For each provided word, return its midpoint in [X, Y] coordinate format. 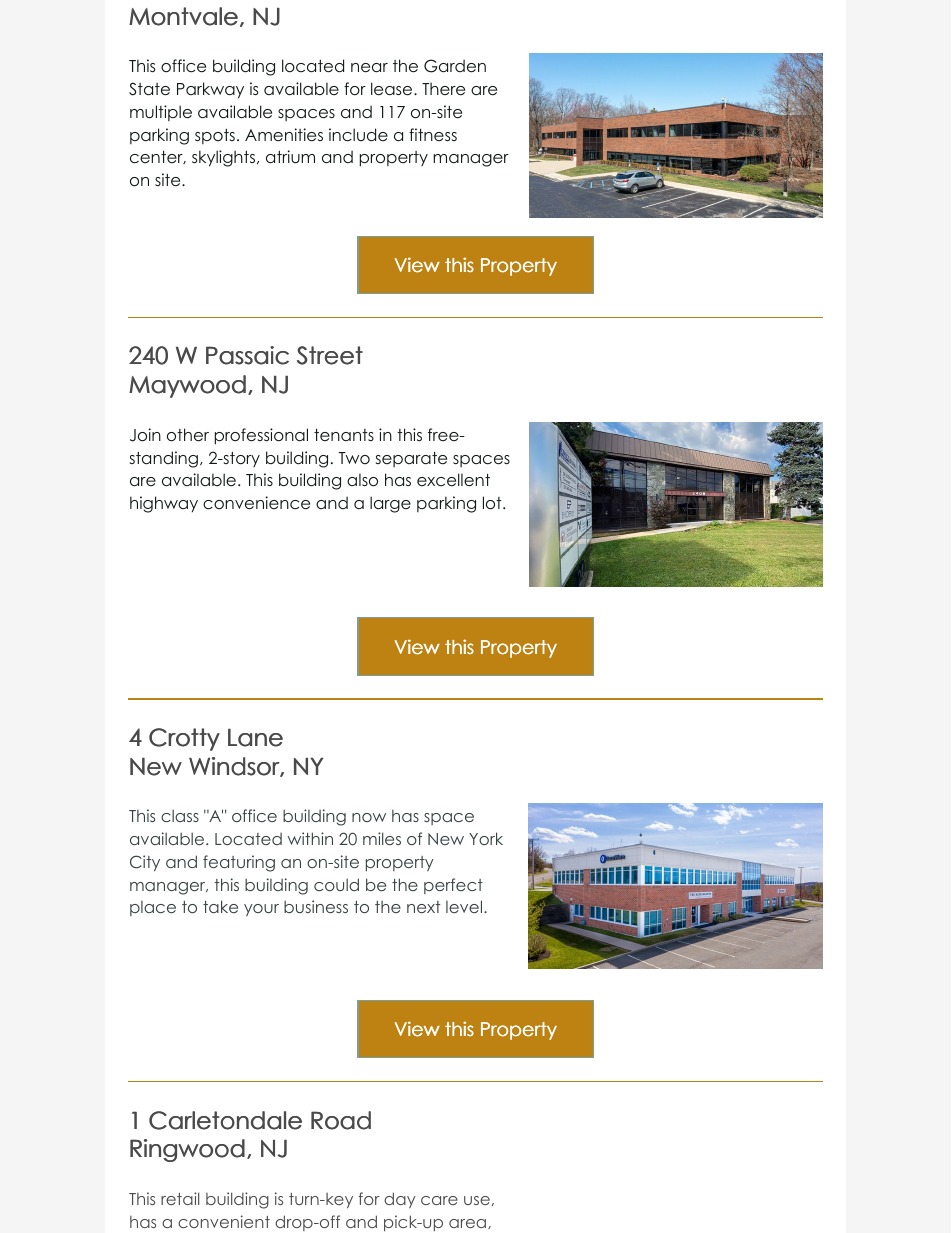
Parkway [210, 90]
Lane [255, 737]
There [443, 89]
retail [180, 1198]
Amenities [284, 135]
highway [164, 504]
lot [493, 503]
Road [341, 1120]
